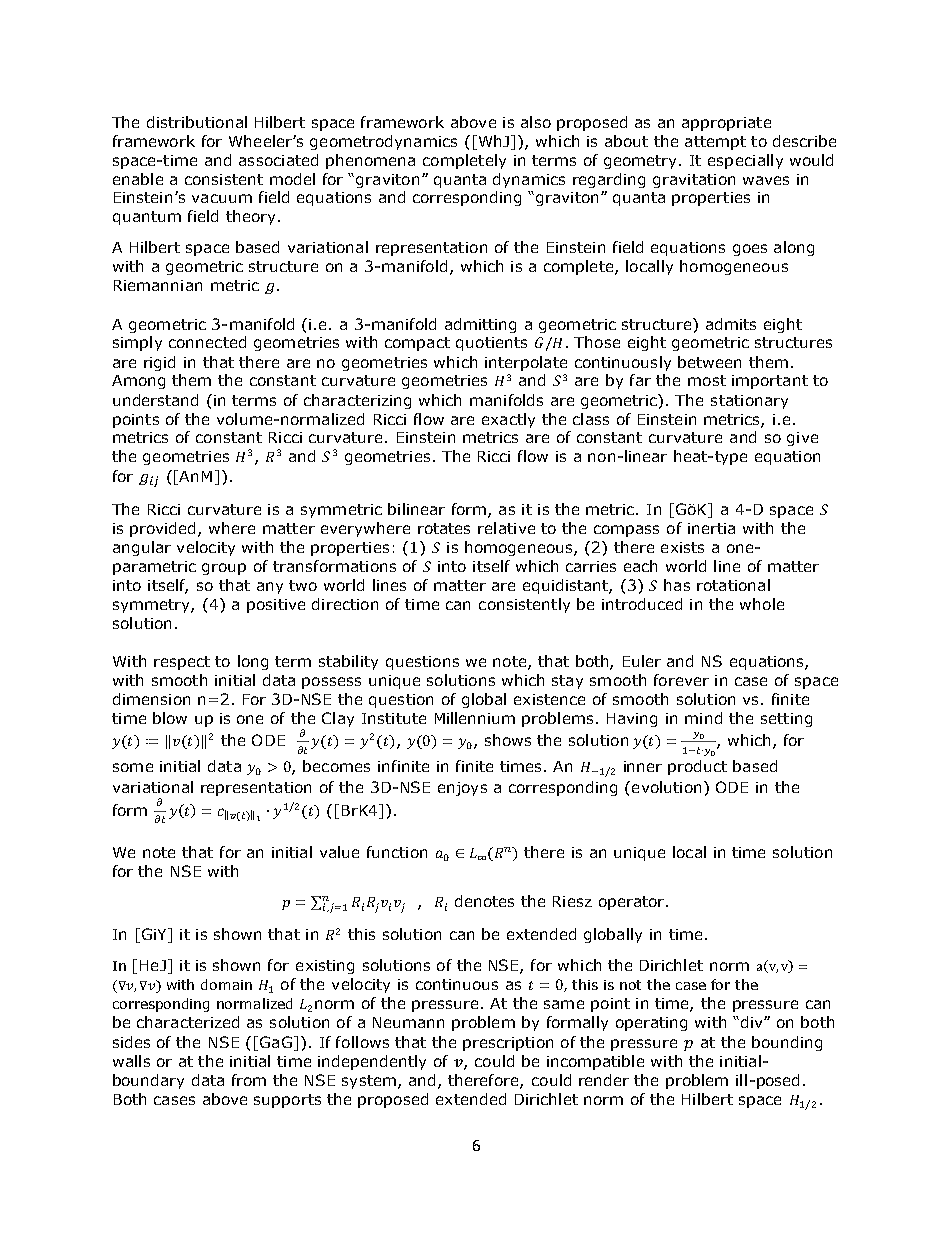  What do you see at coordinates (197, 122) in the page?
I see `distributional` at bounding box center [197, 122].
